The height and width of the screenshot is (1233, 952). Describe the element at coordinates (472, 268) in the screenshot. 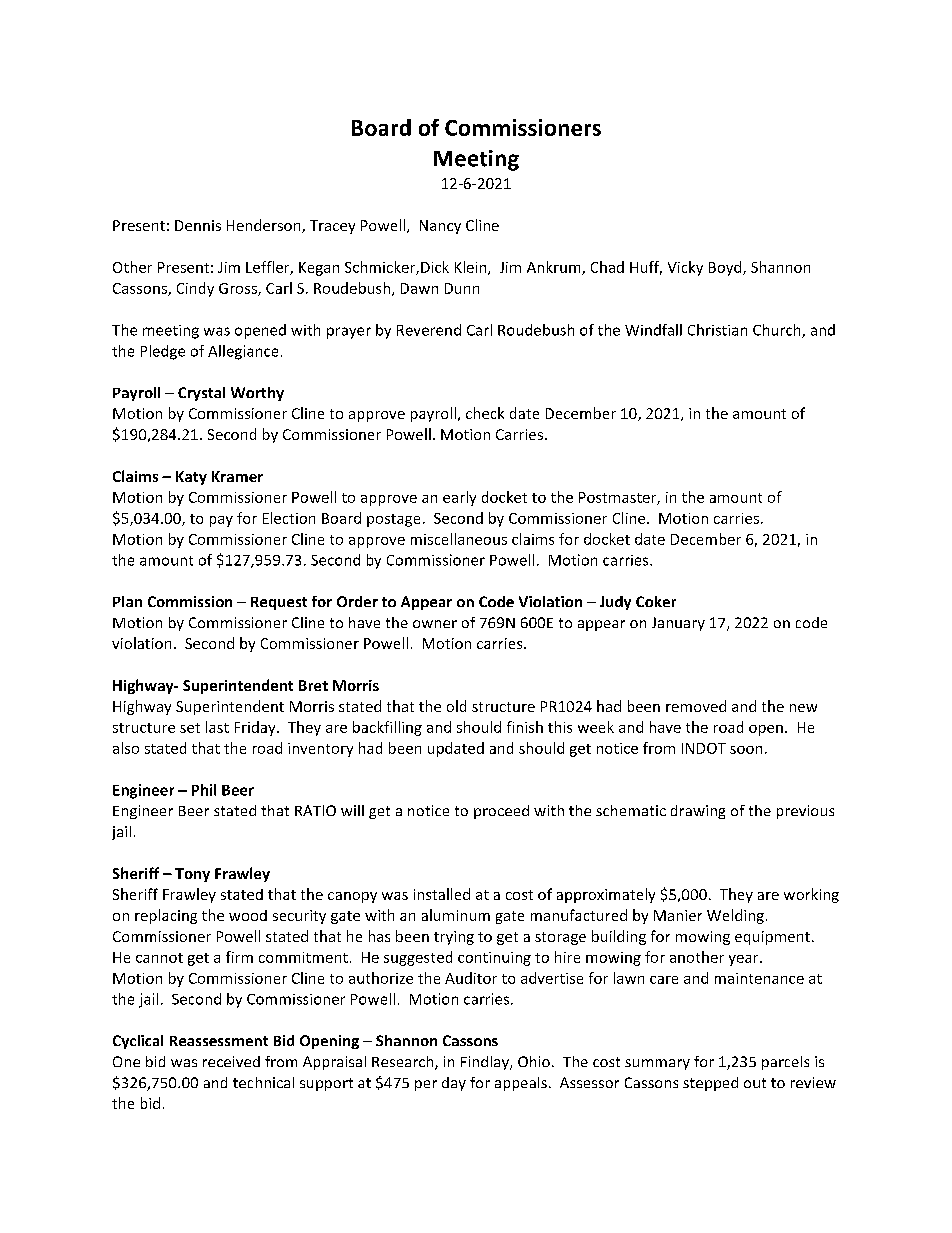

I see `Klein` at that location.
